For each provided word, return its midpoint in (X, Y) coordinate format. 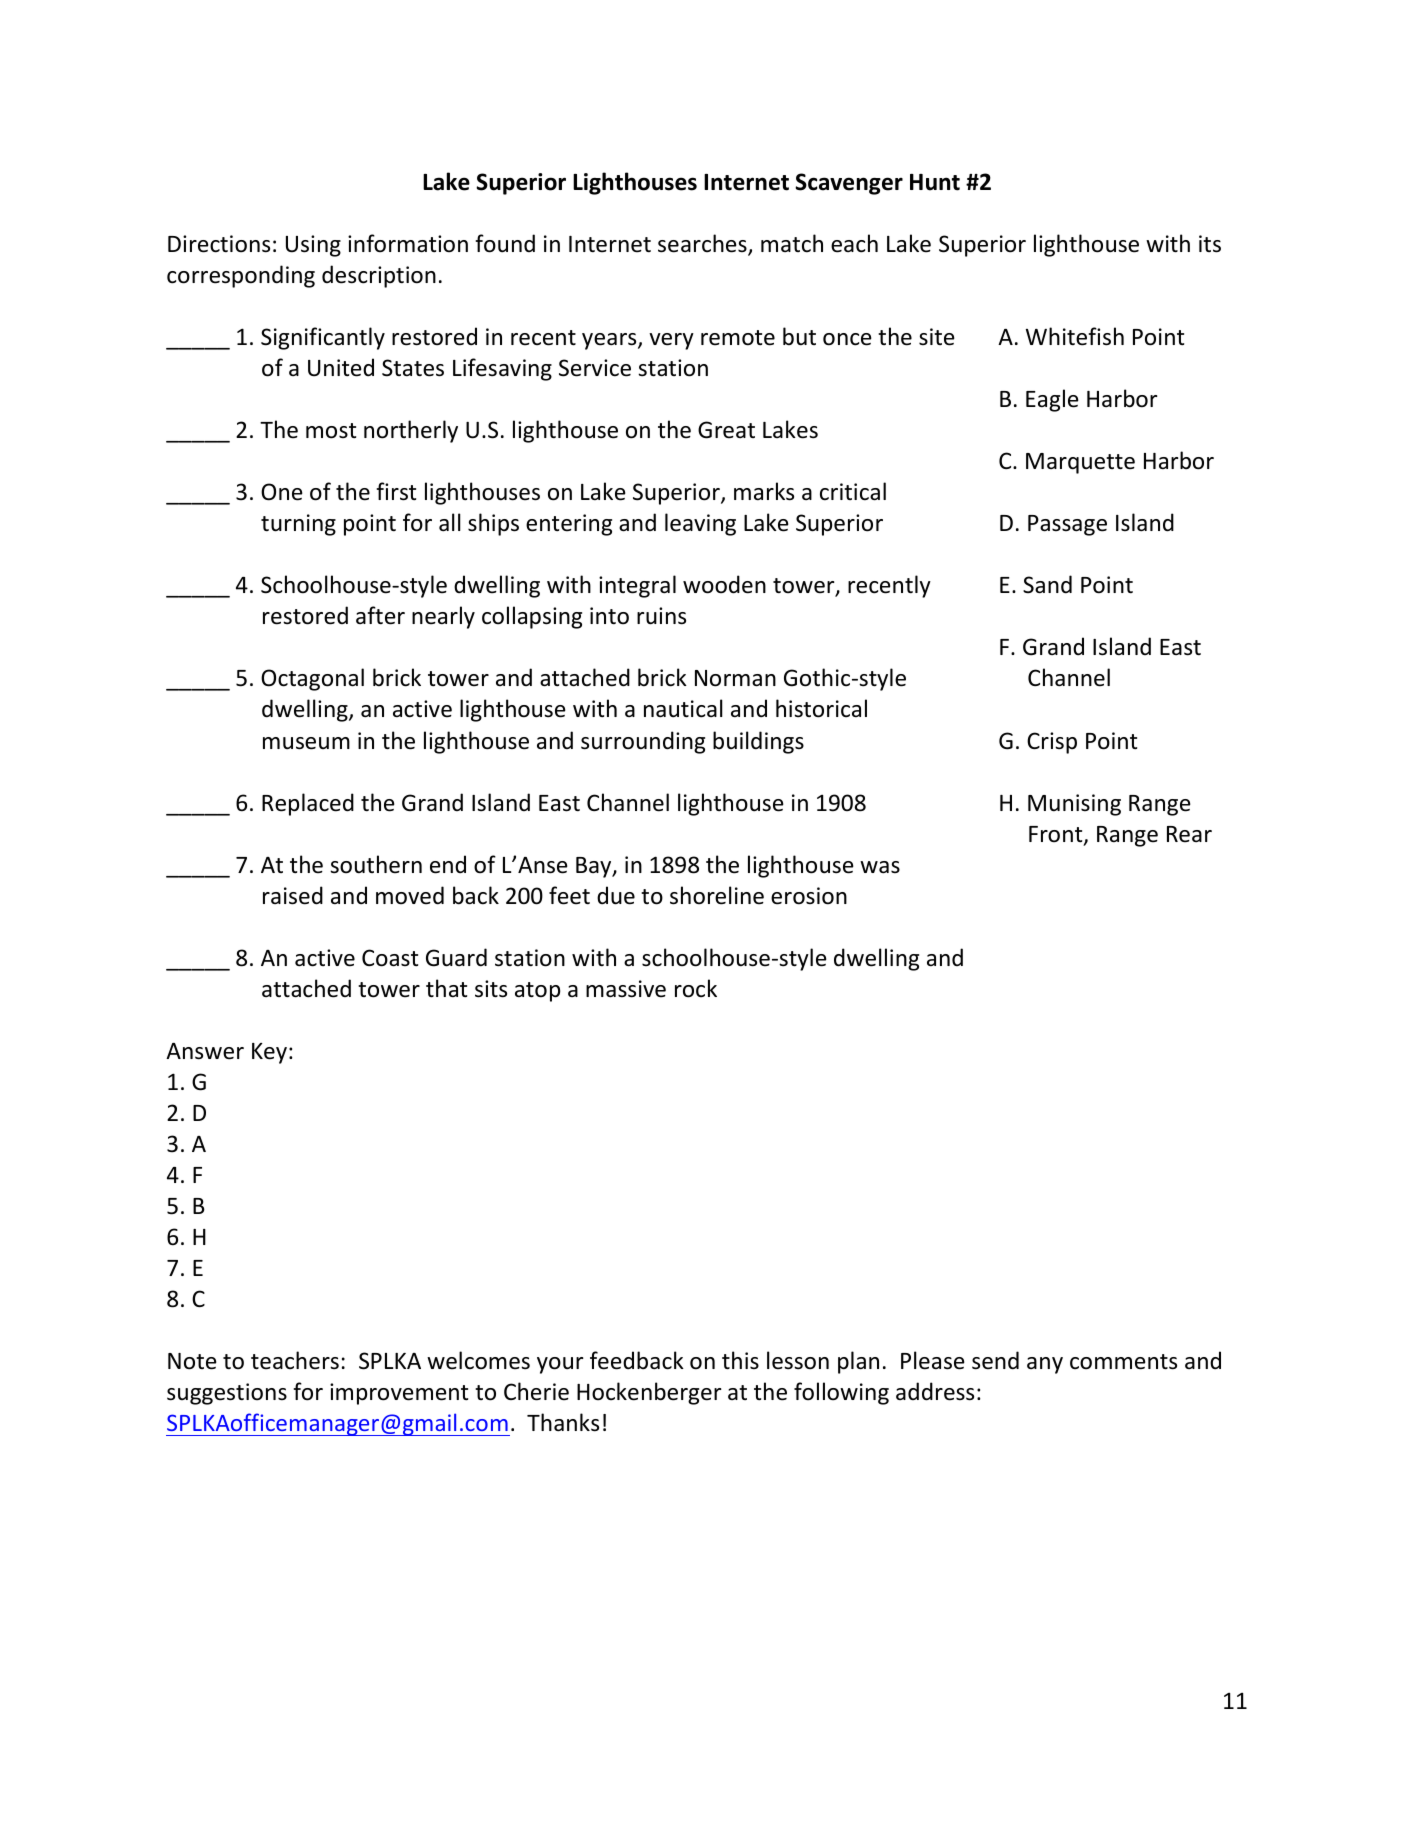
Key (269, 1053)
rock (696, 988)
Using (313, 246)
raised (293, 895)
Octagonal (312, 679)
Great (726, 430)
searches (703, 244)
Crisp (1052, 743)
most (331, 431)
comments (1123, 1362)
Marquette (1080, 463)
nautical (683, 708)
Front (1057, 835)
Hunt (935, 182)
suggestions (227, 1394)
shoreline (717, 895)
